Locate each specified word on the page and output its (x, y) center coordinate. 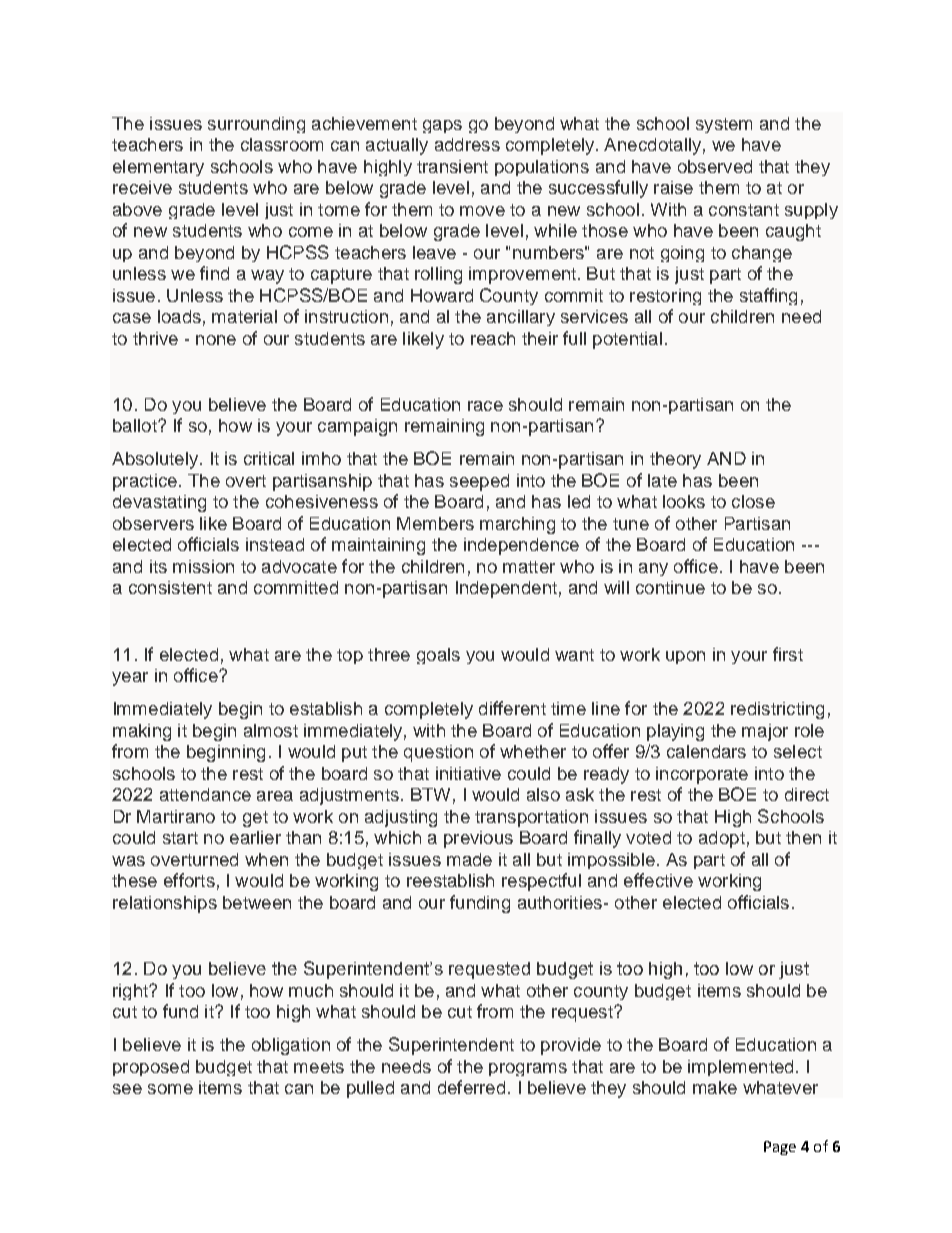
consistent (170, 587)
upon (685, 657)
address (467, 144)
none (216, 340)
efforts (189, 880)
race (485, 406)
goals (438, 656)
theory (675, 460)
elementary (158, 168)
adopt (722, 839)
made (469, 859)
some (170, 1089)
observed (715, 166)
